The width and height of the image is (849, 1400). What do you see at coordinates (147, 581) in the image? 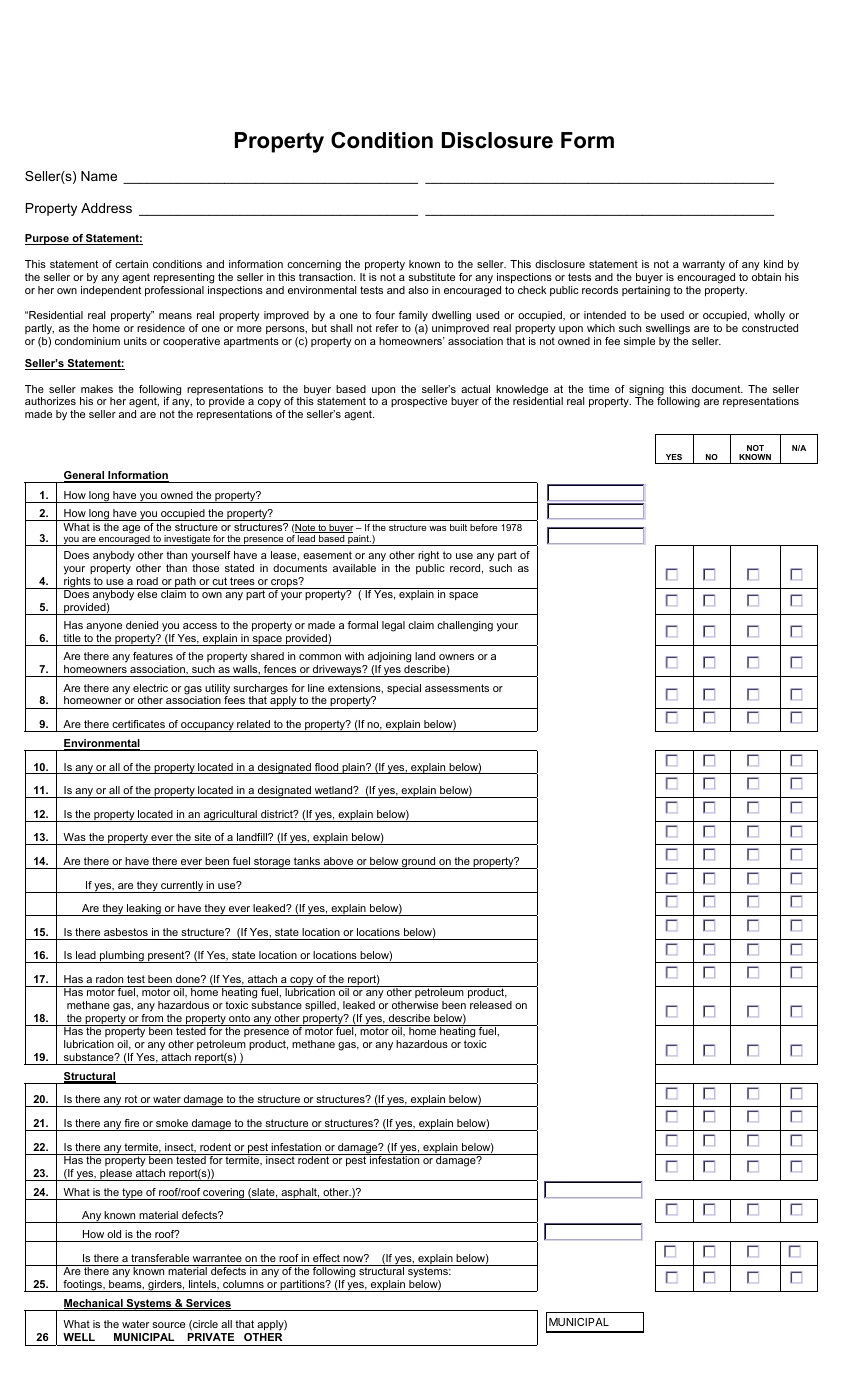
I see `road` at bounding box center [147, 581].
